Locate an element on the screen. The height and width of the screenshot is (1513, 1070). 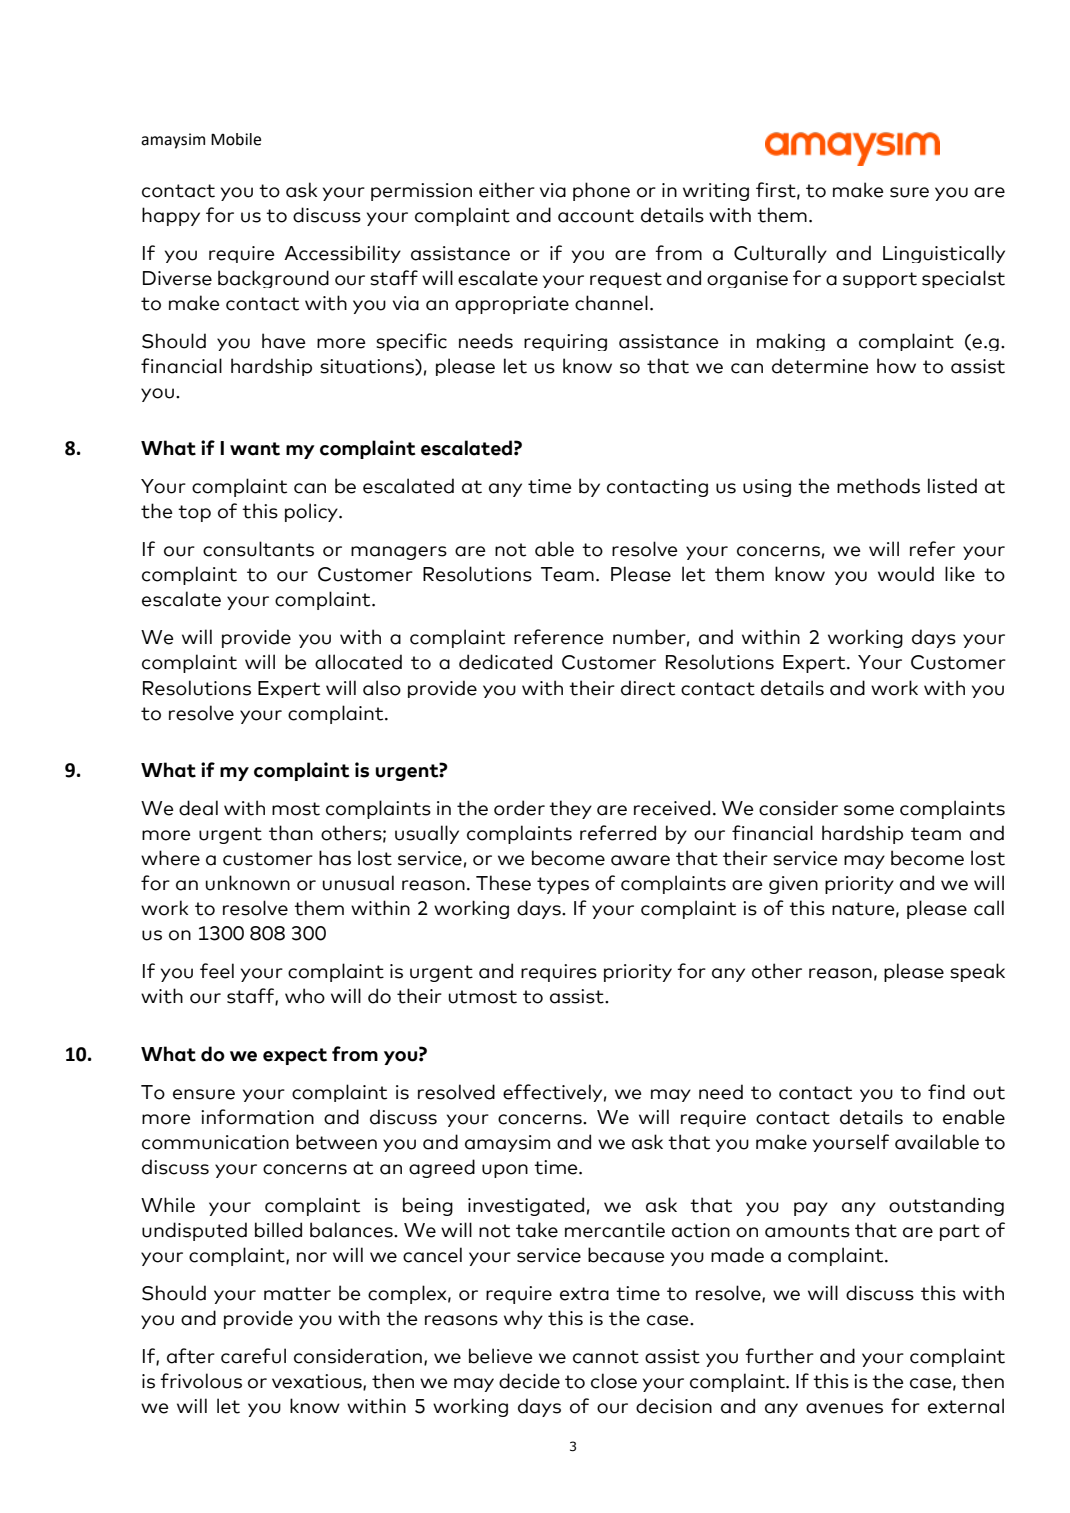
phone is located at coordinates (601, 191).
